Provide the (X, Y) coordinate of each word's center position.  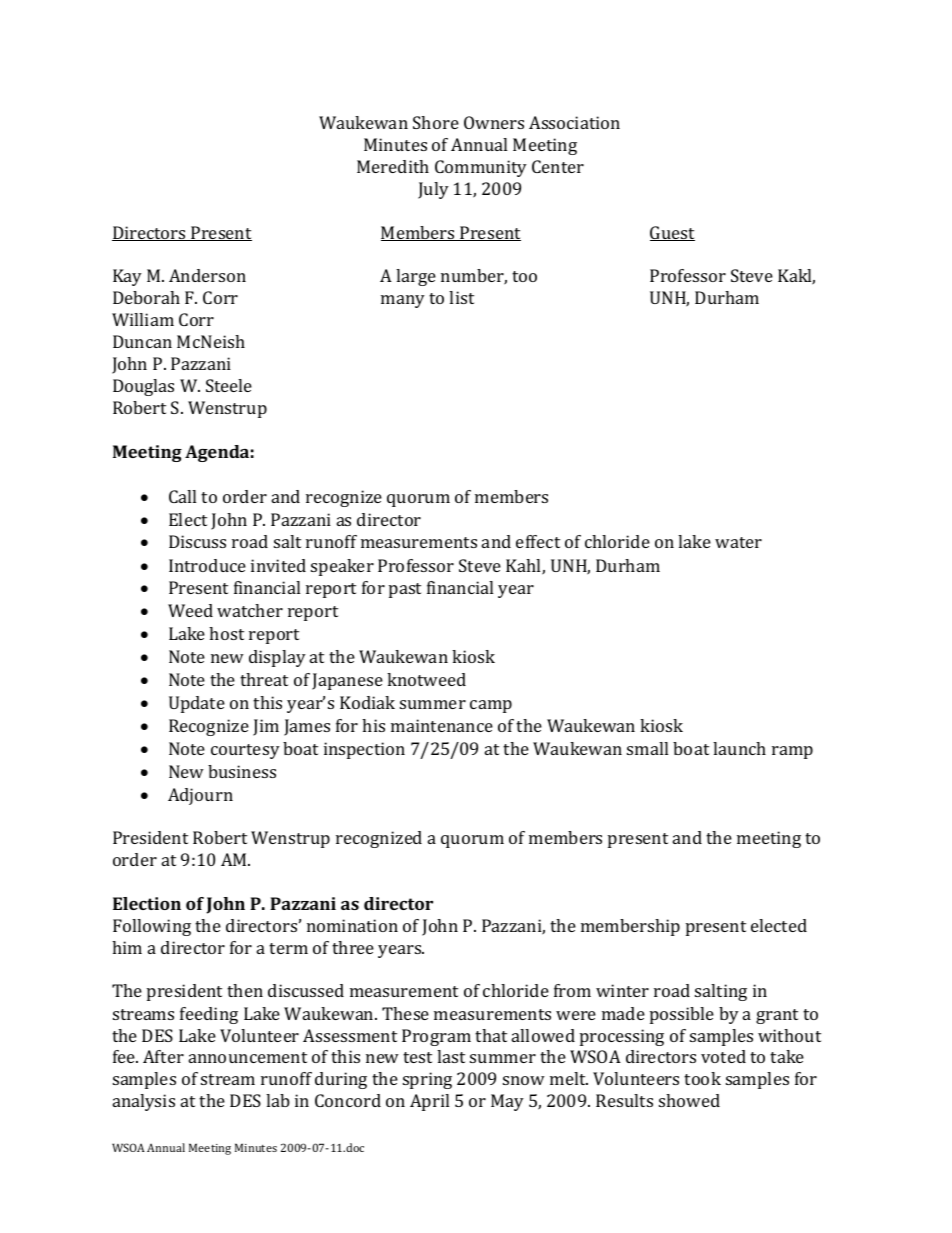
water (738, 542)
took (702, 1078)
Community (481, 168)
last (451, 1056)
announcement (248, 1057)
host (226, 633)
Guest (672, 233)
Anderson (207, 275)
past (405, 590)
